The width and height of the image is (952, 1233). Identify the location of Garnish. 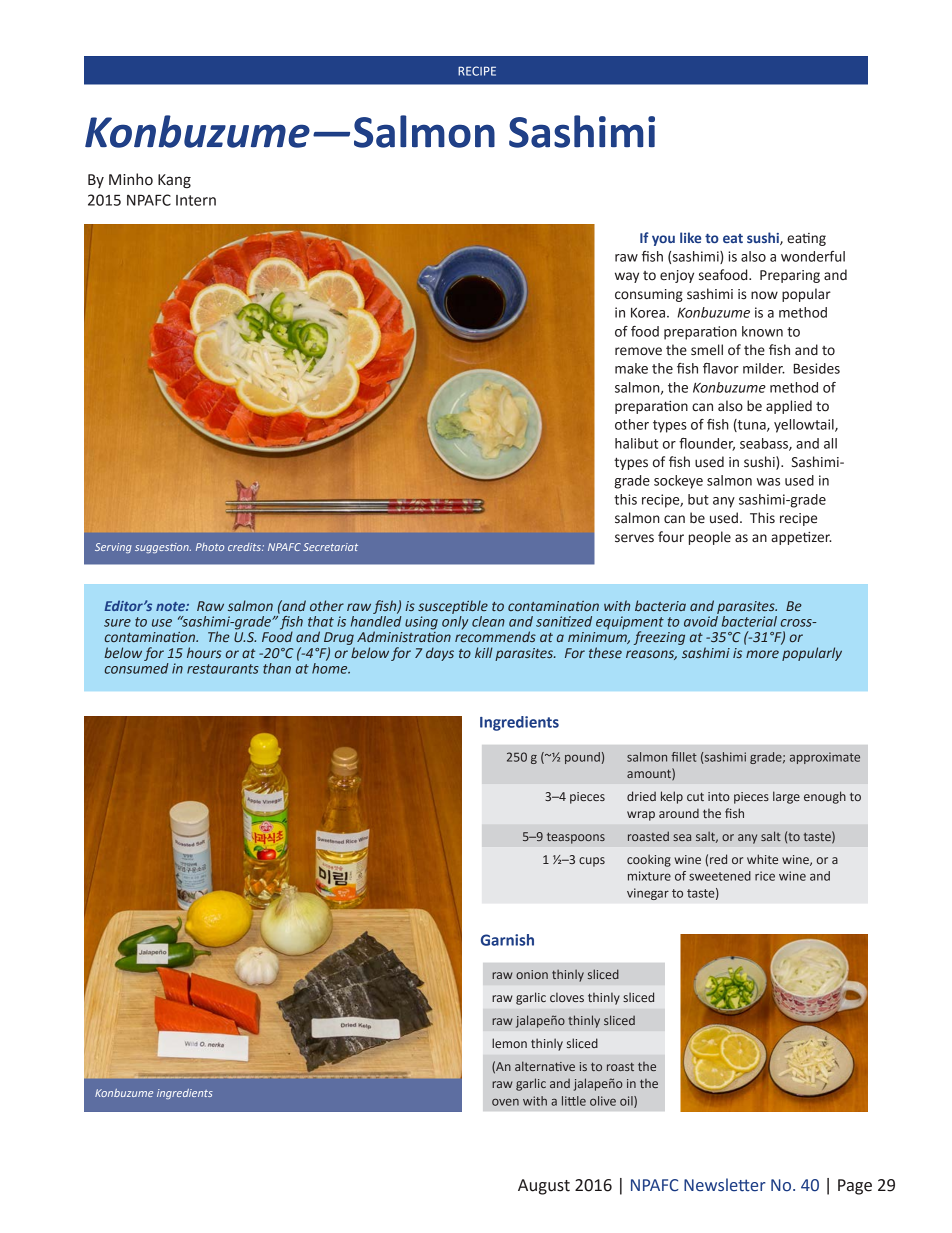
(507, 940).
